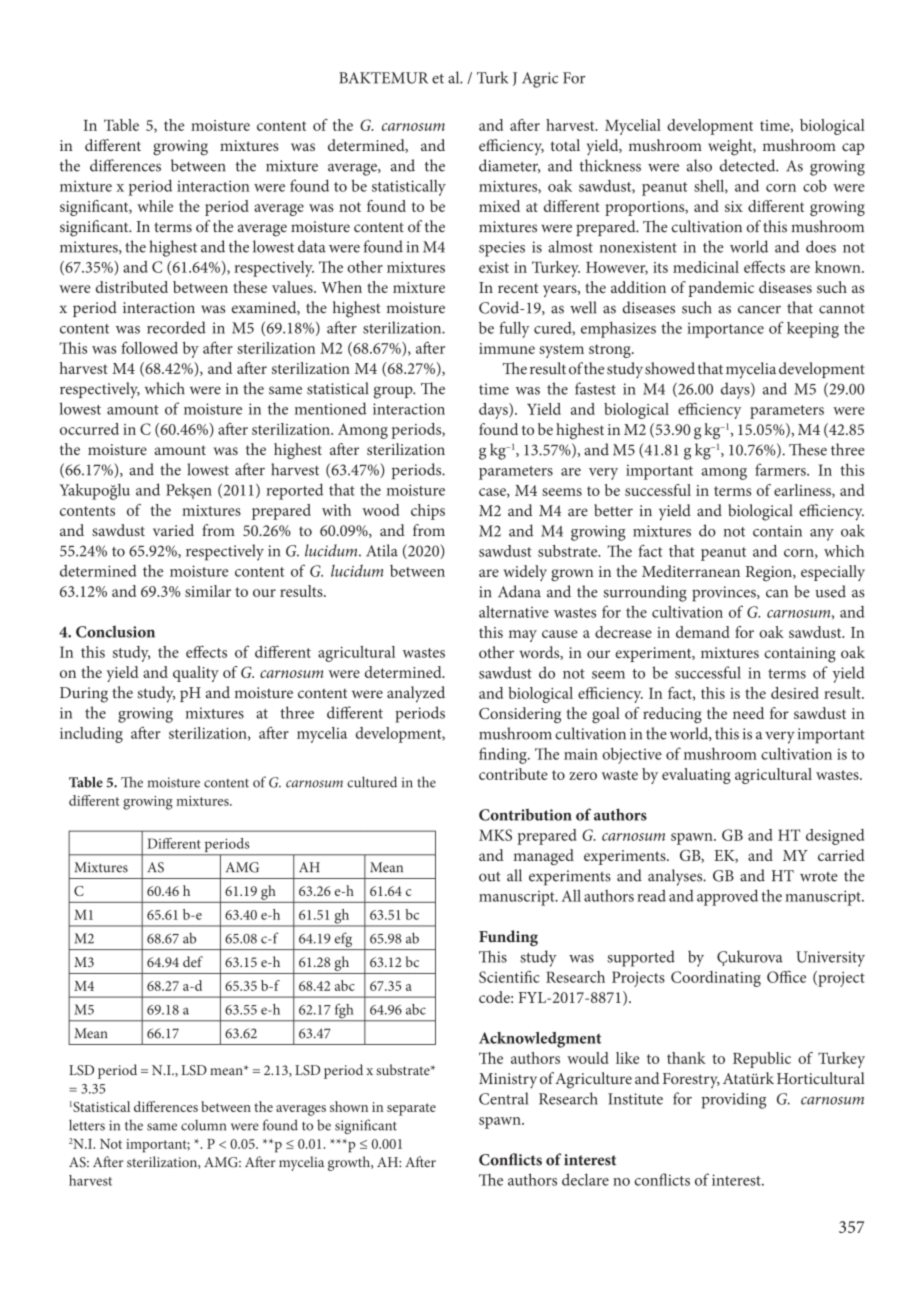 The height and width of the screenshot is (1304, 924). I want to click on MKS, so click(495, 835).
